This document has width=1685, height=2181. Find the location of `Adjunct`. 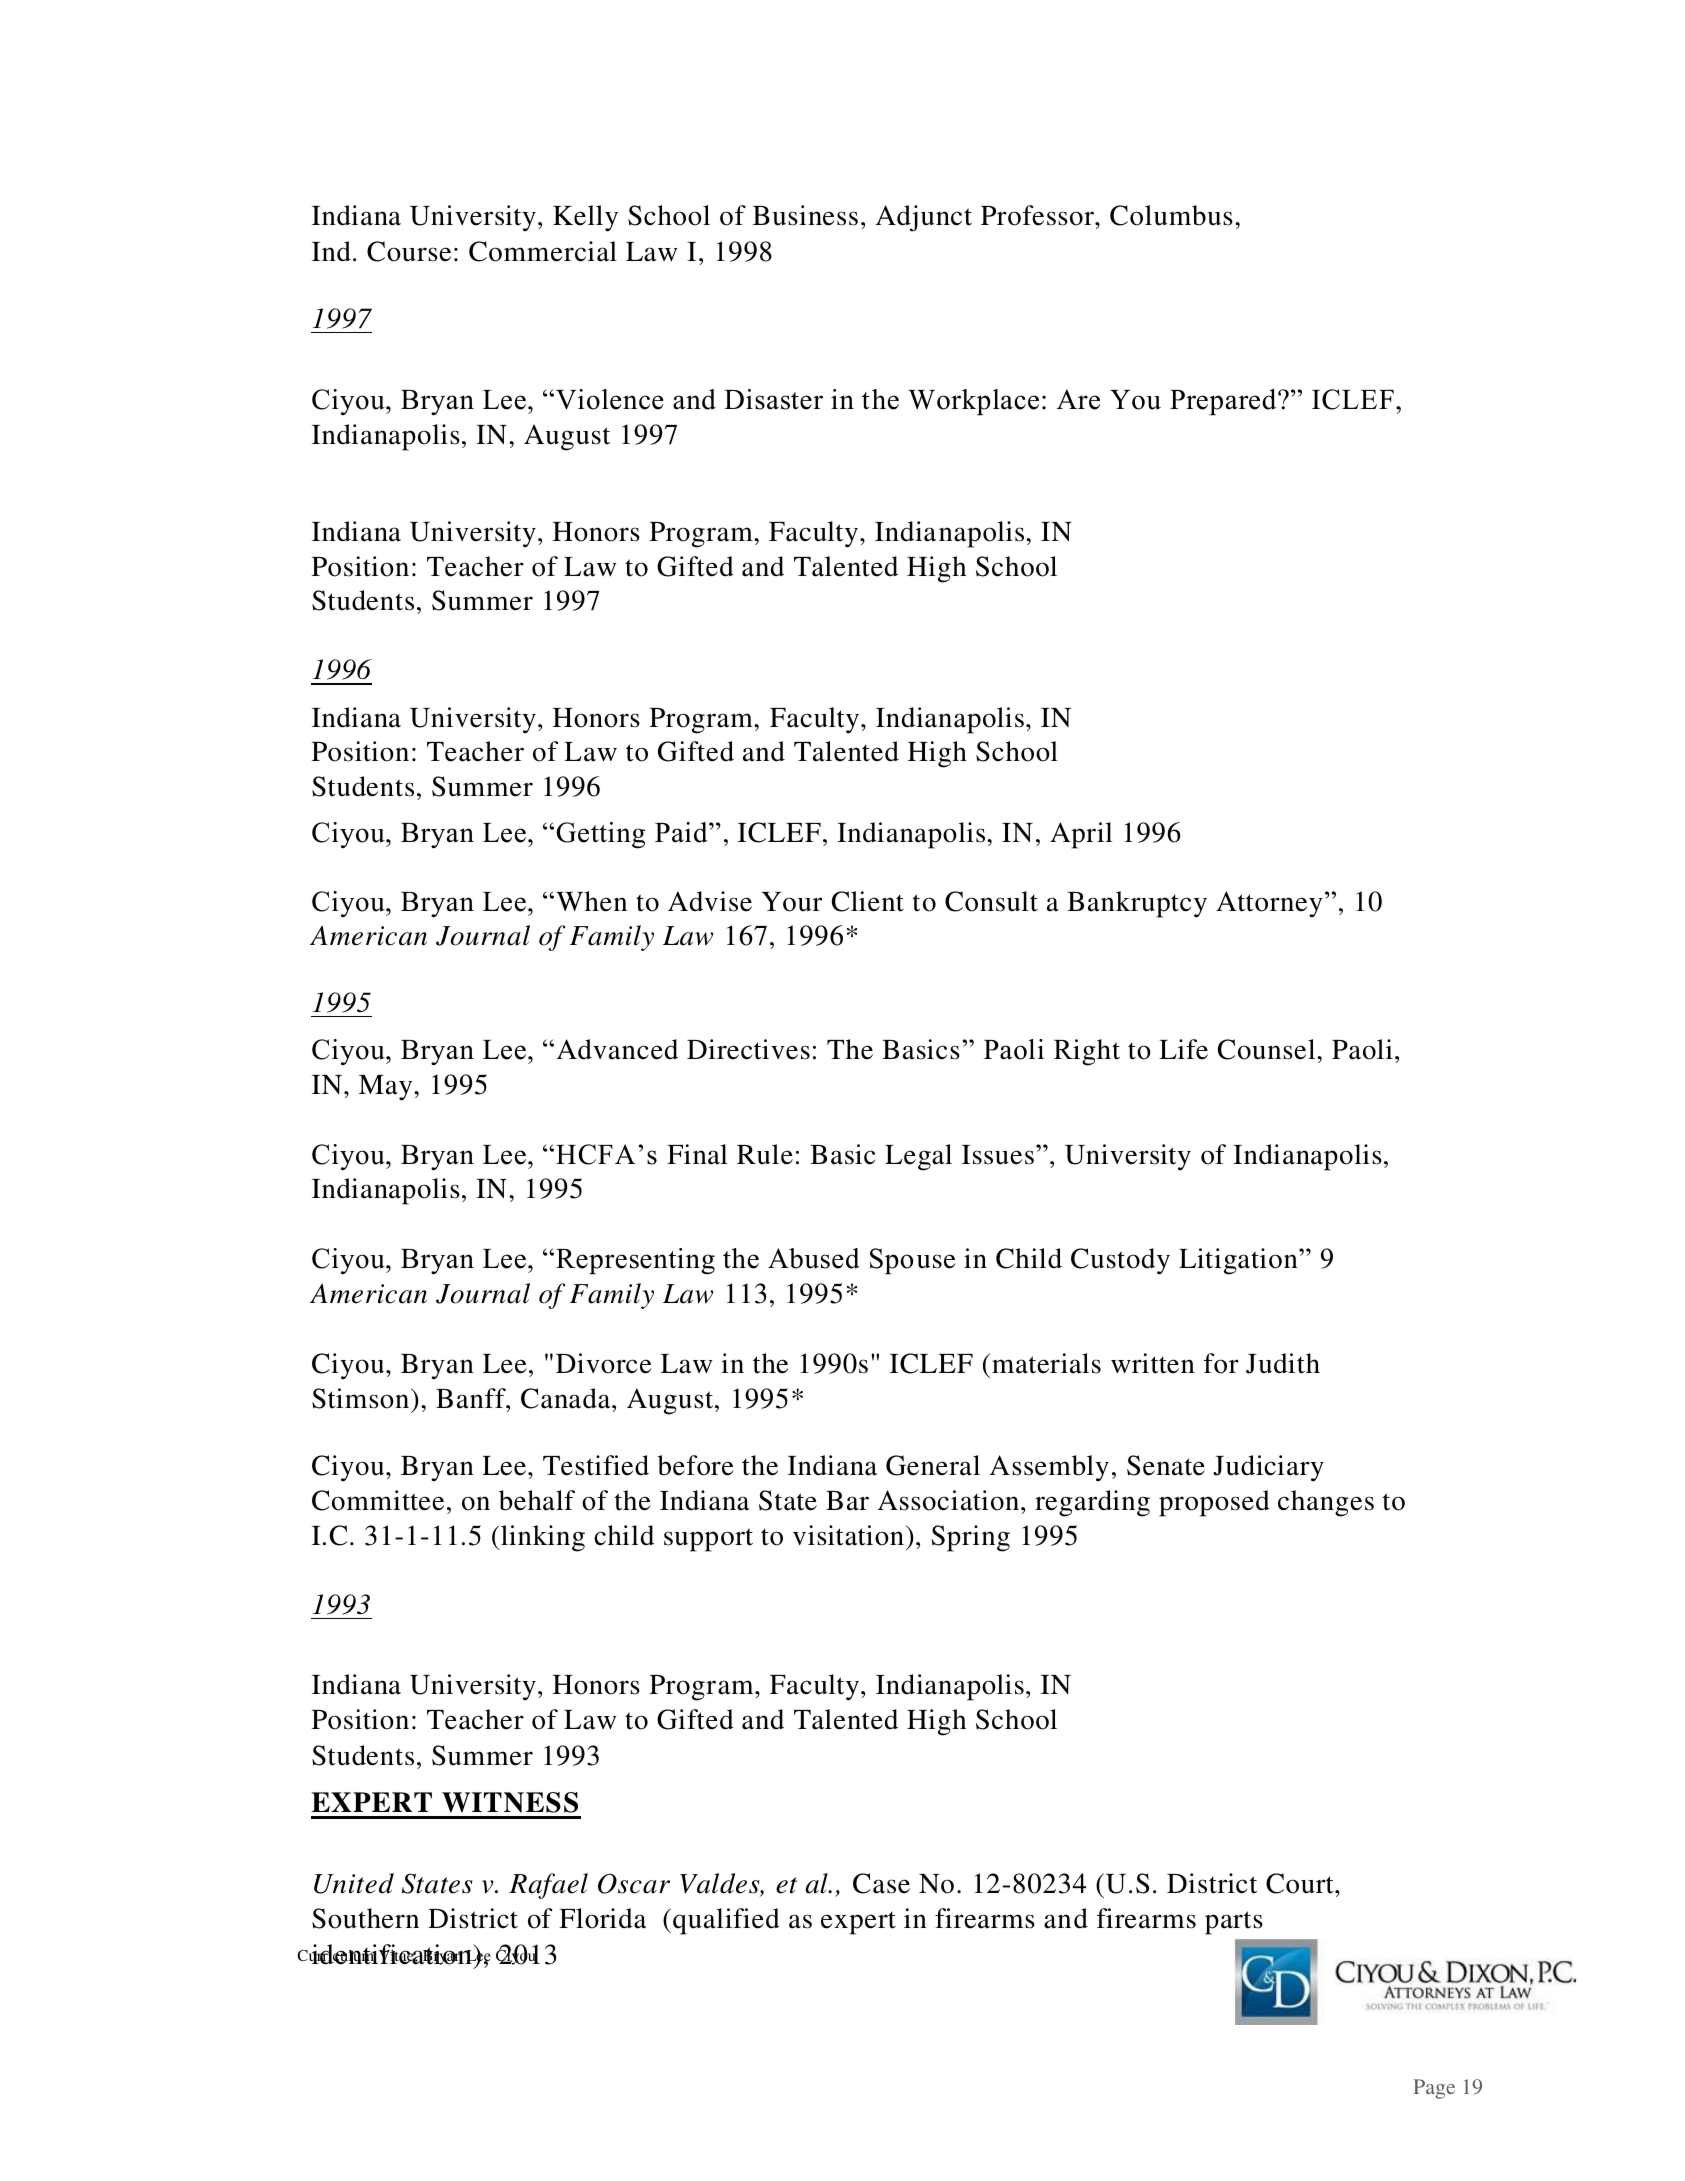

Adjunct is located at coordinates (924, 218).
